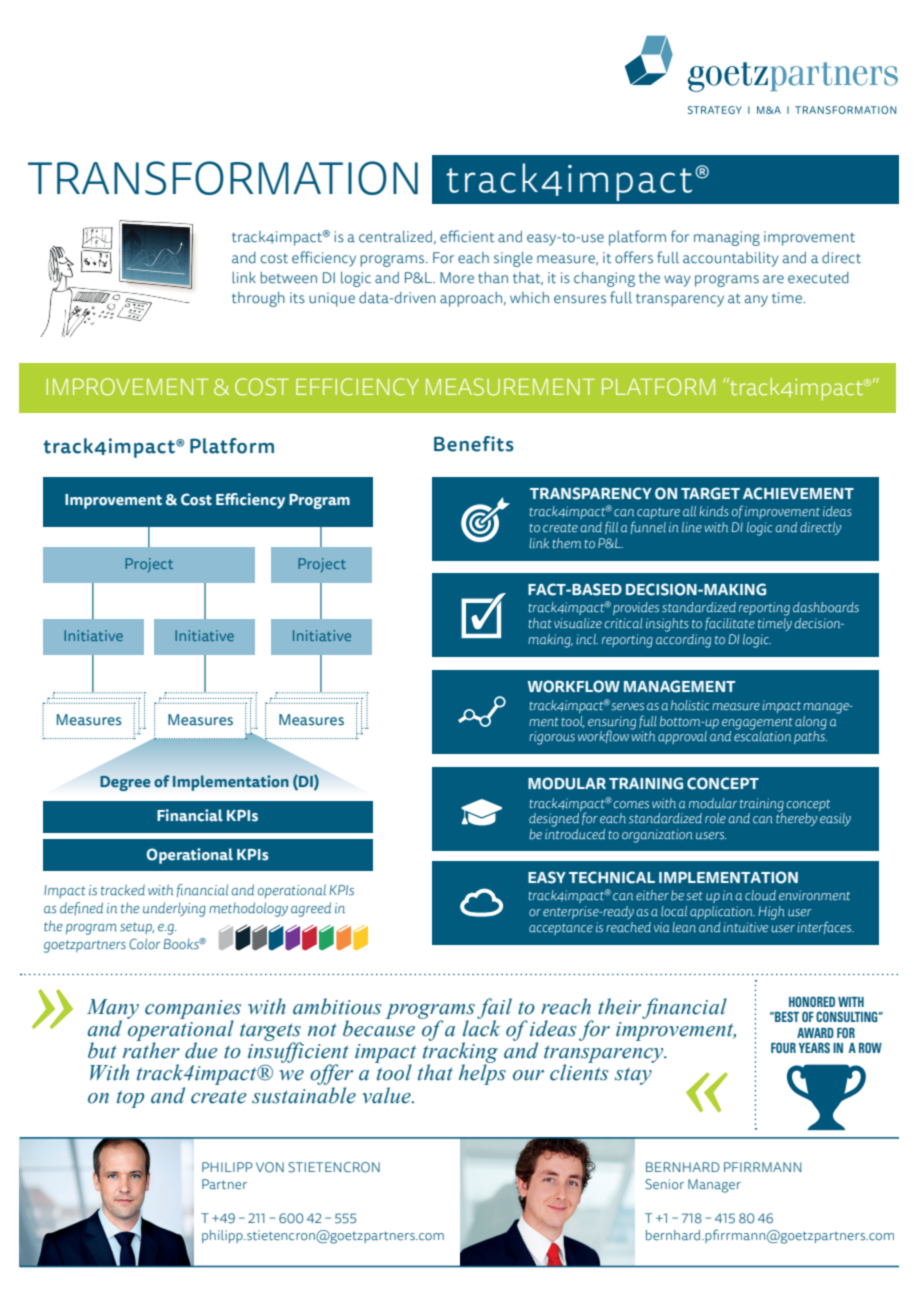 The height and width of the screenshot is (1308, 924). Describe the element at coordinates (270, 1167) in the screenshot. I see `VON` at that location.
